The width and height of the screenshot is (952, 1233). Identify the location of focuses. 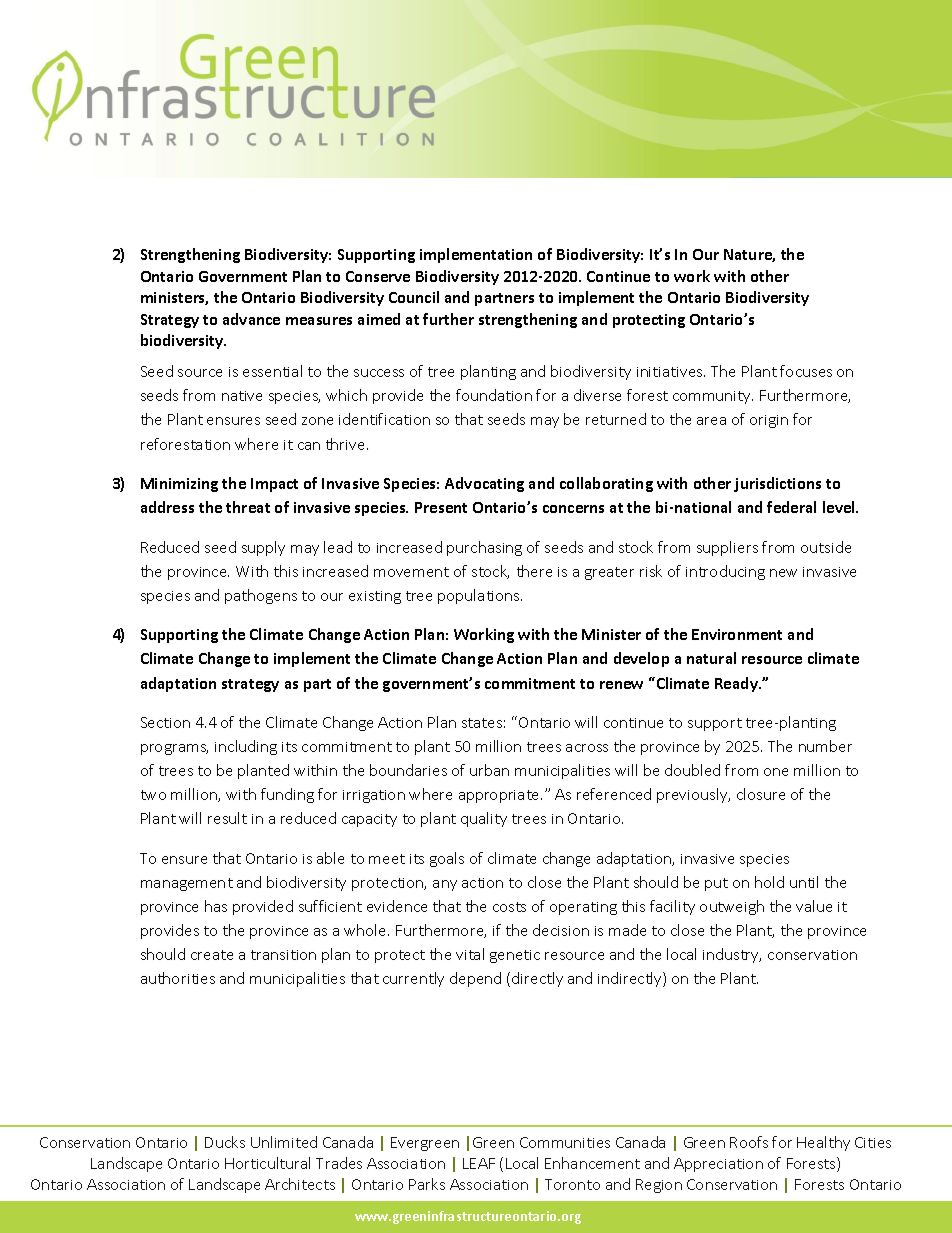
(806, 371).
